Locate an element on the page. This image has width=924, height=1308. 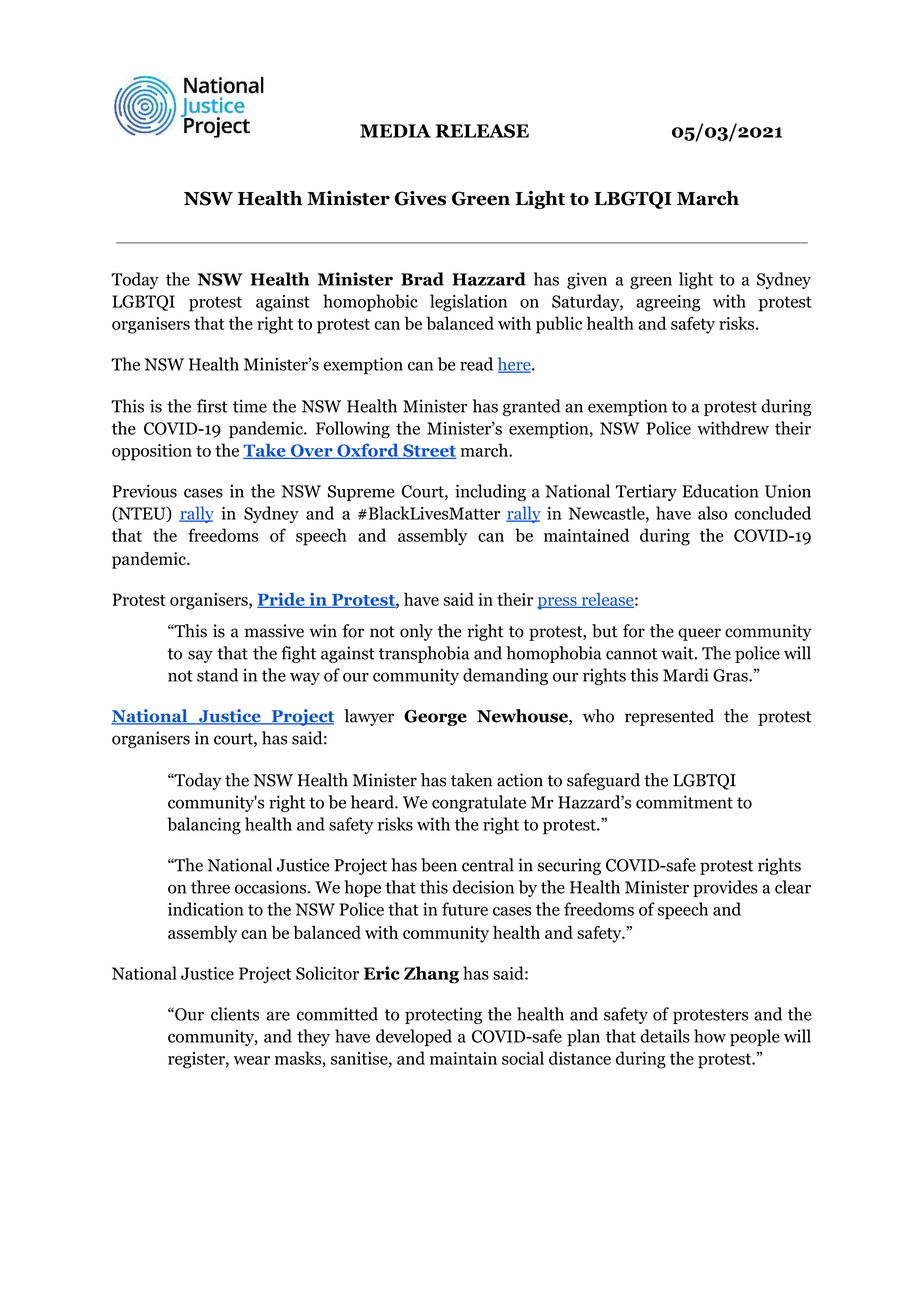
read is located at coordinates (476, 364).
